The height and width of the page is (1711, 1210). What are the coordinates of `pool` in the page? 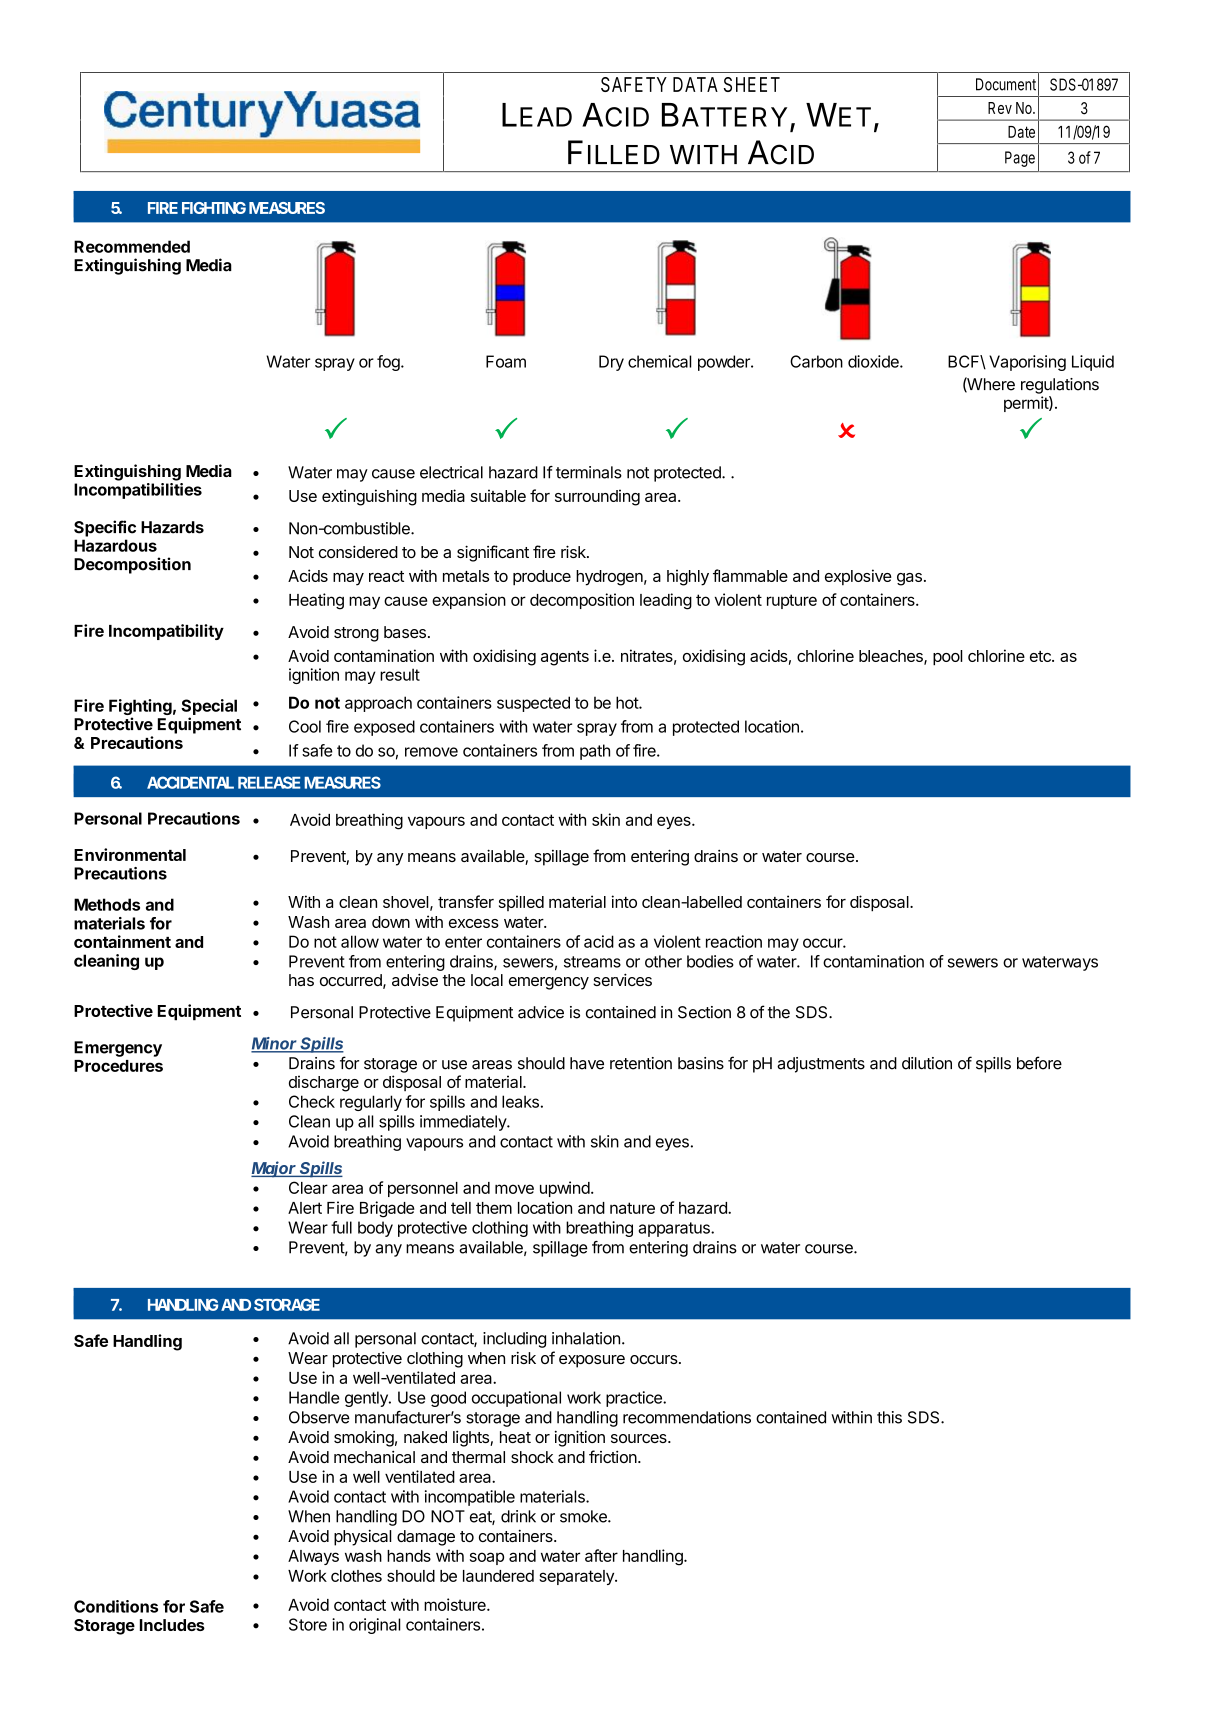 It's located at (948, 658).
